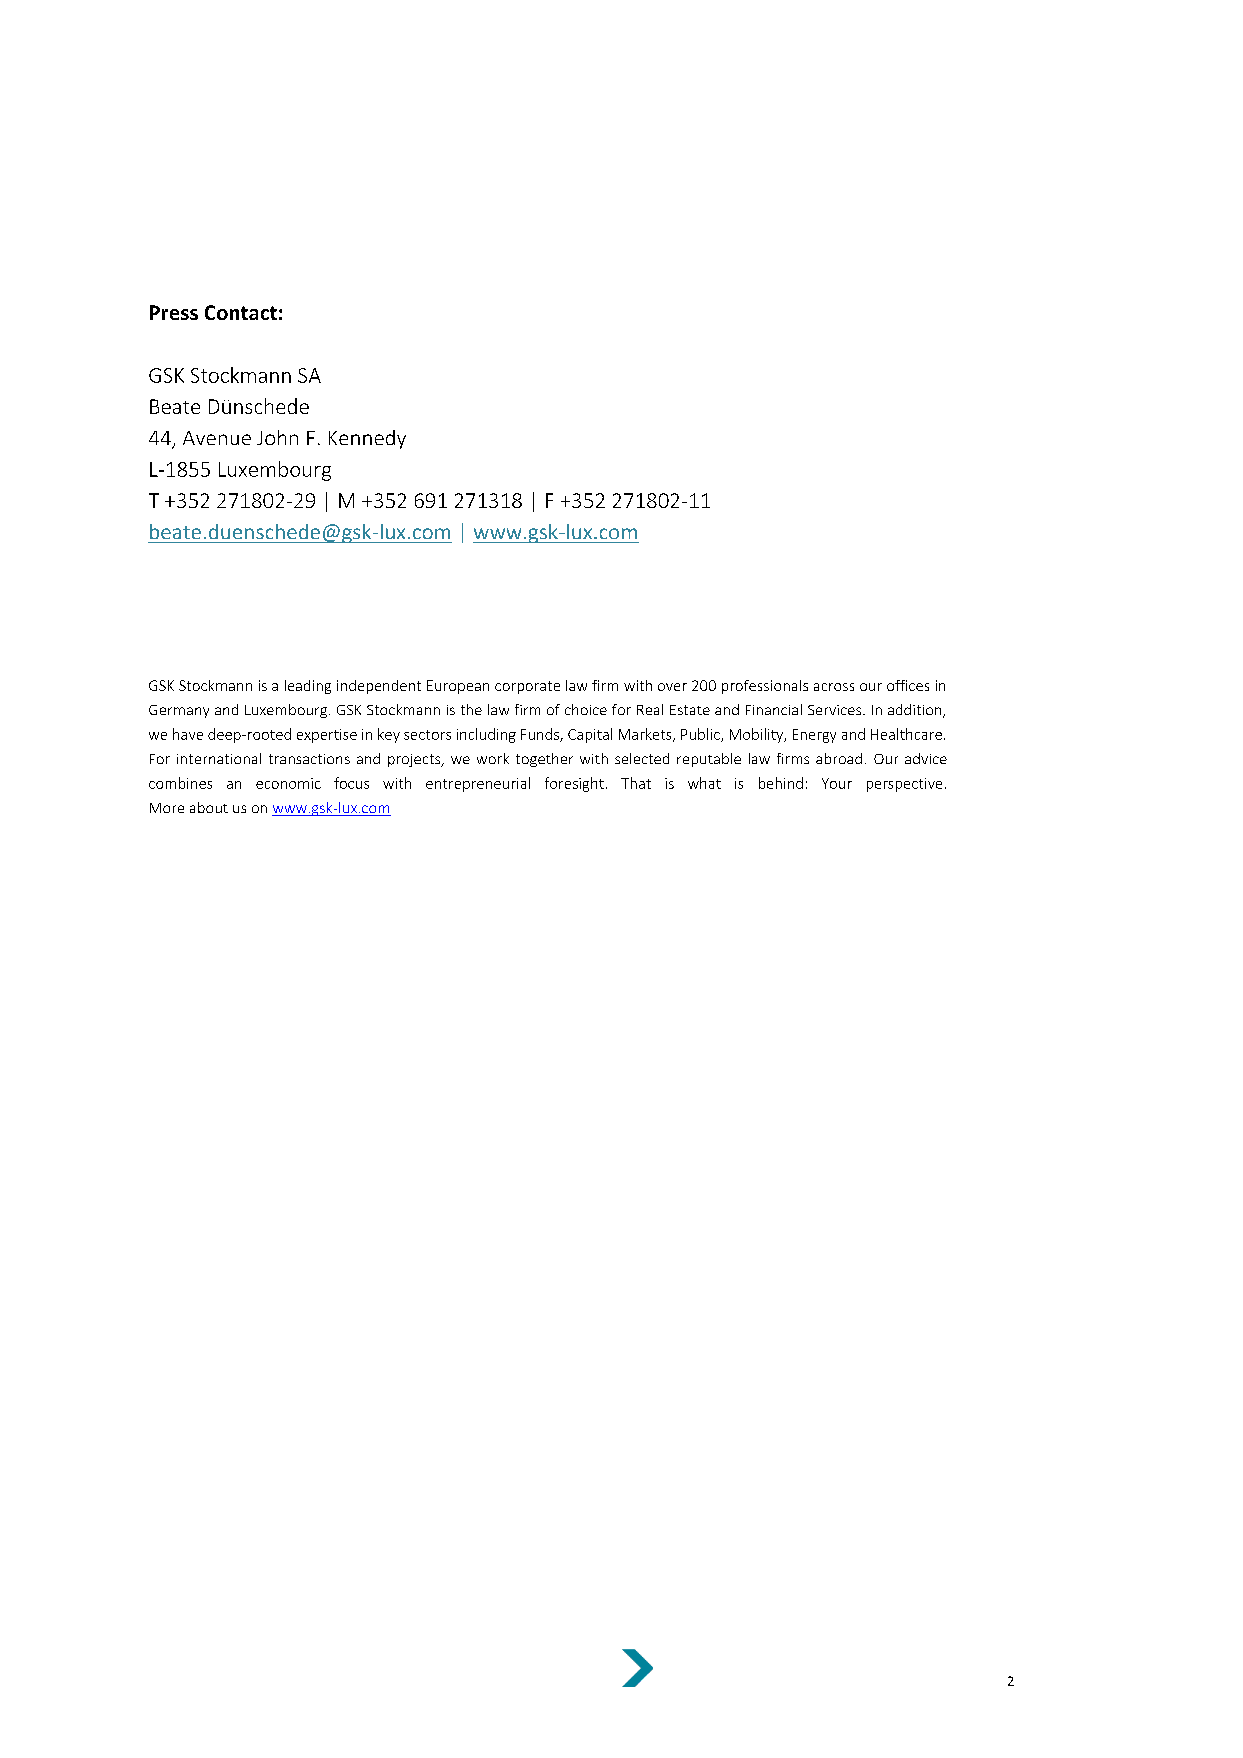  Describe the element at coordinates (277, 437) in the screenshot. I see `John` at that location.
